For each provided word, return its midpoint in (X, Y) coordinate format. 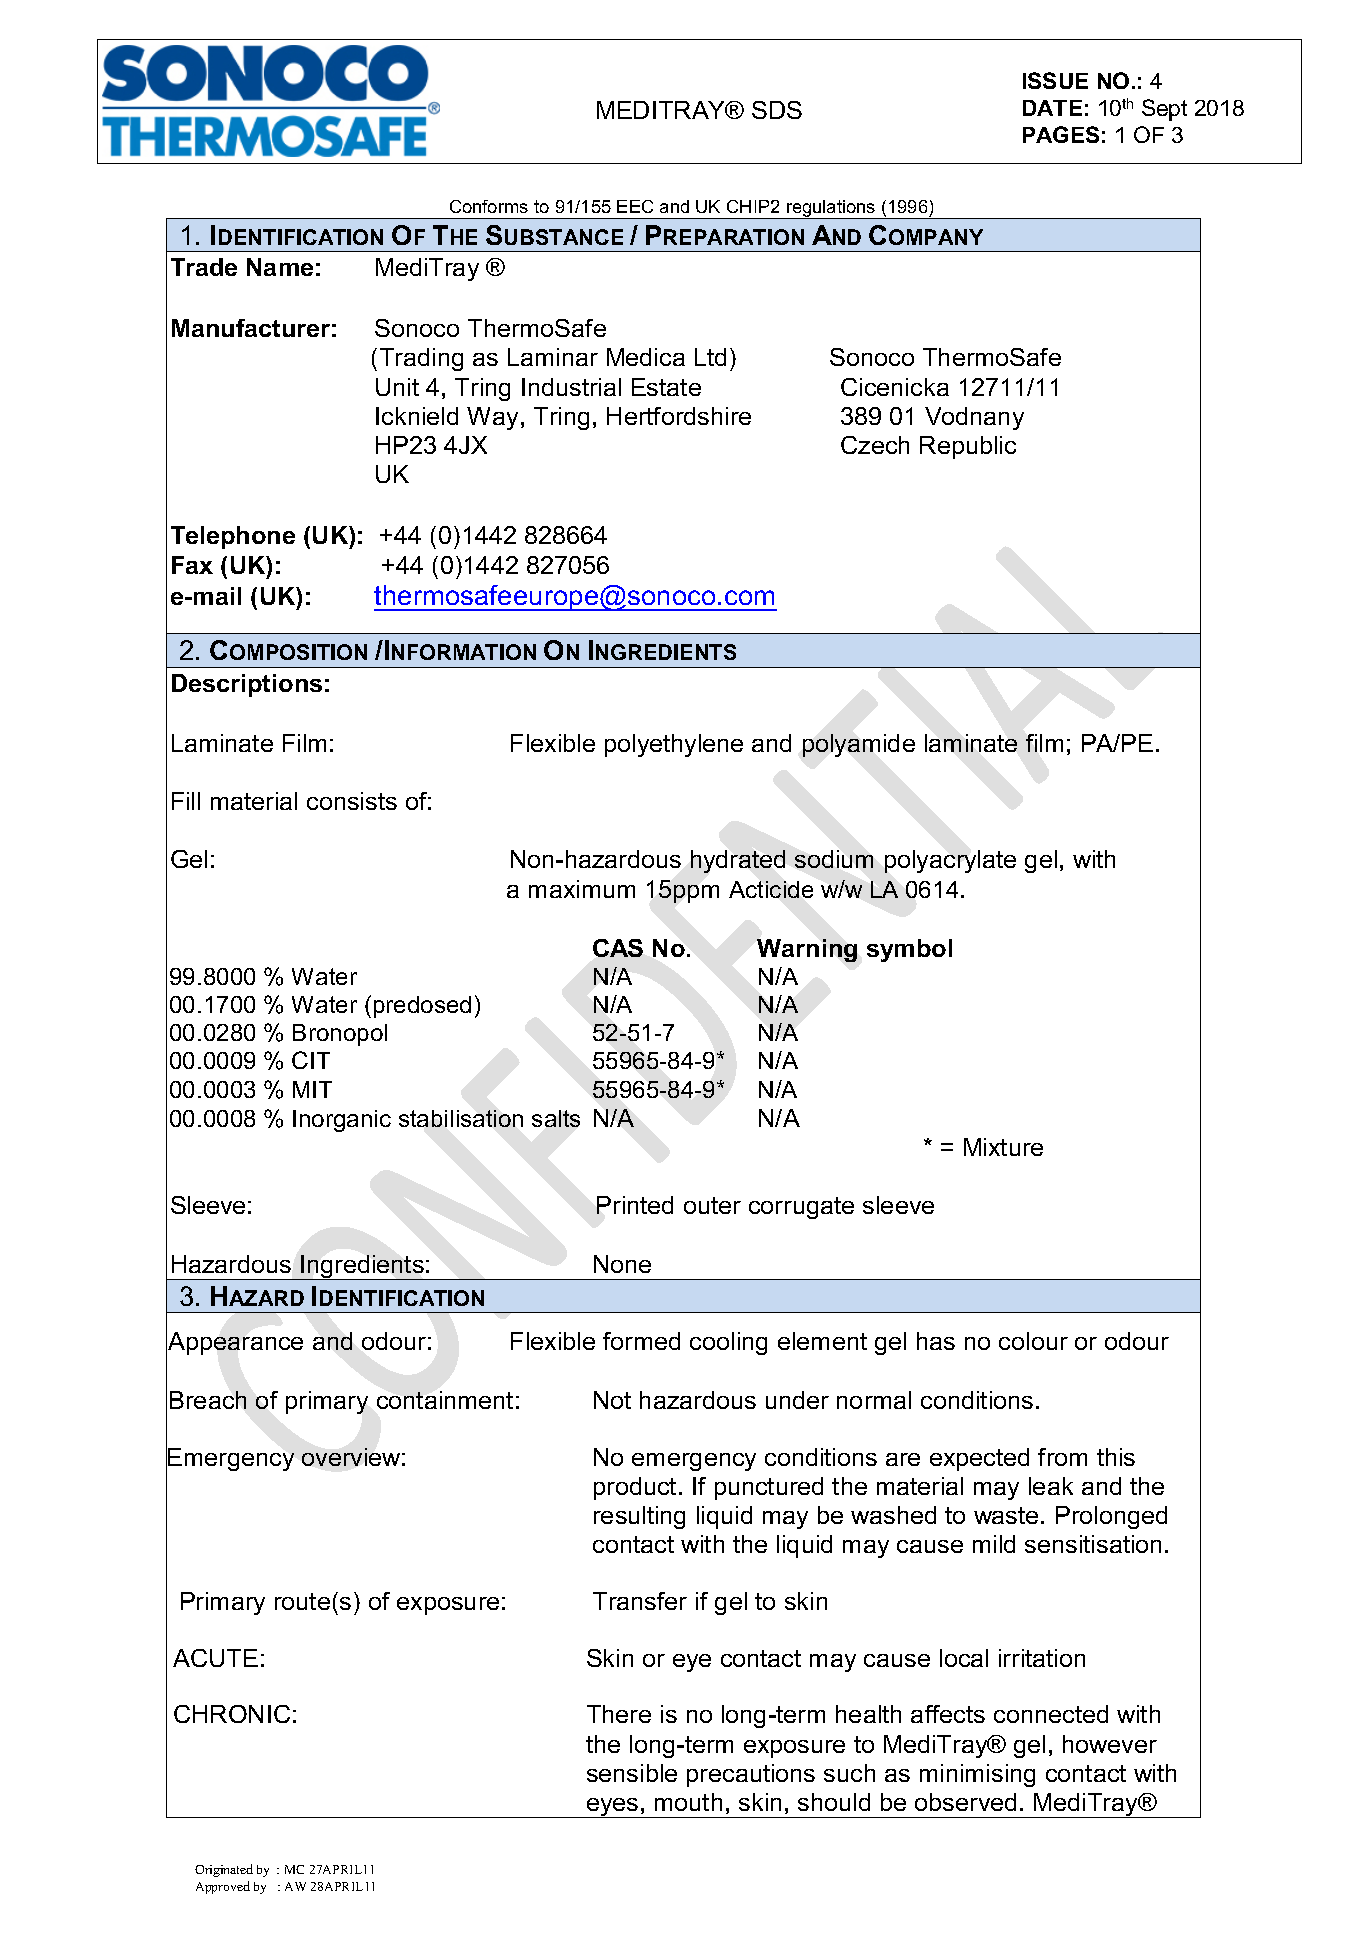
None (622, 1264)
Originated (224, 1870)
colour (1033, 1341)
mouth (688, 1802)
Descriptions (247, 685)
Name (280, 267)
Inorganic (342, 1121)
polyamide (859, 745)
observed (965, 1802)
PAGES (1061, 134)
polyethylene (674, 745)
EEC (635, 206)
